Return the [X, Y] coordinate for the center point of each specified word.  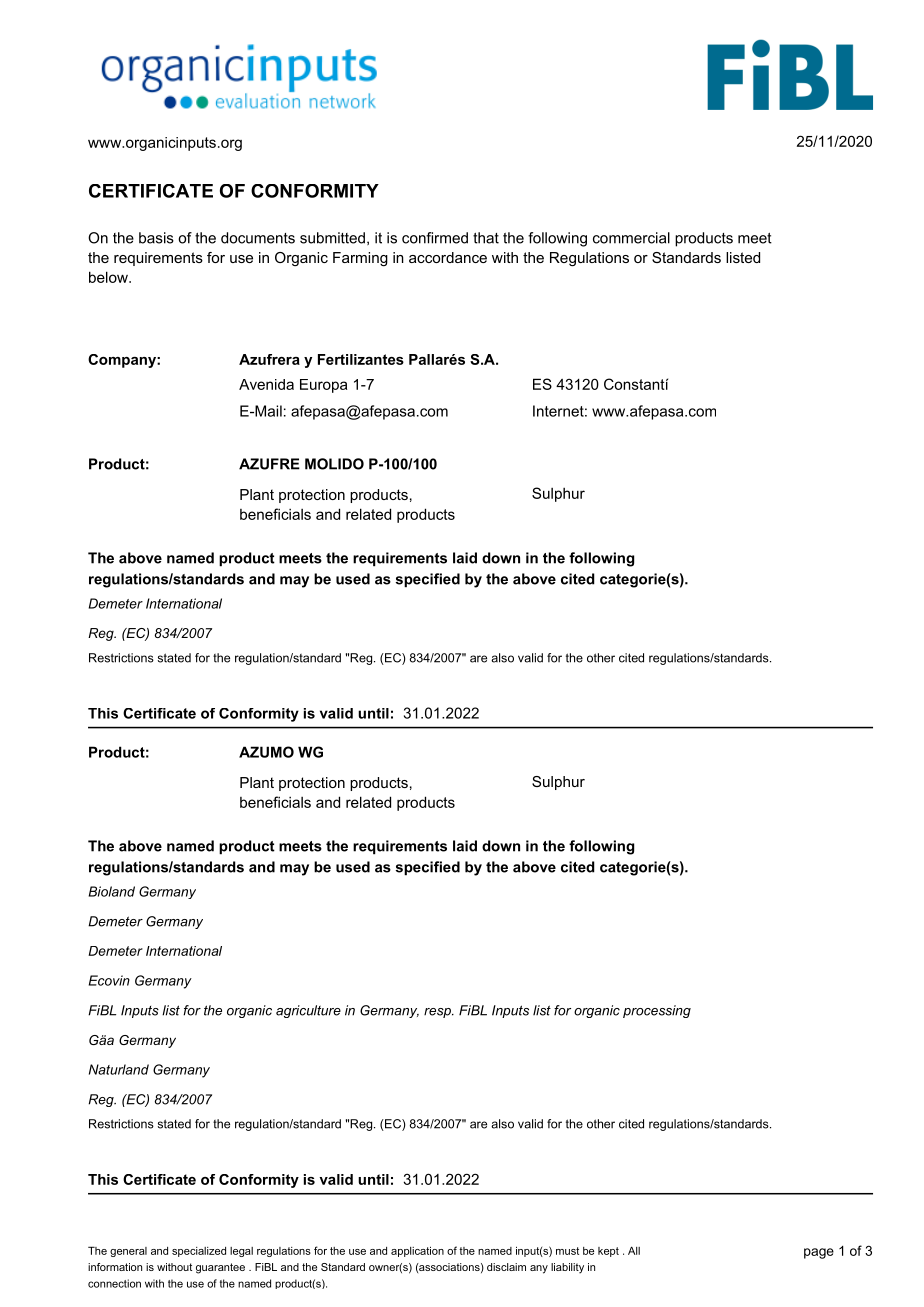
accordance [448, 257]
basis [156, 238]
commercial [631, 238]
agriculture [308, 1011]
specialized [199, 1252]
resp [438, 1013]
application [417, 1251]
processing [657, 1011]
